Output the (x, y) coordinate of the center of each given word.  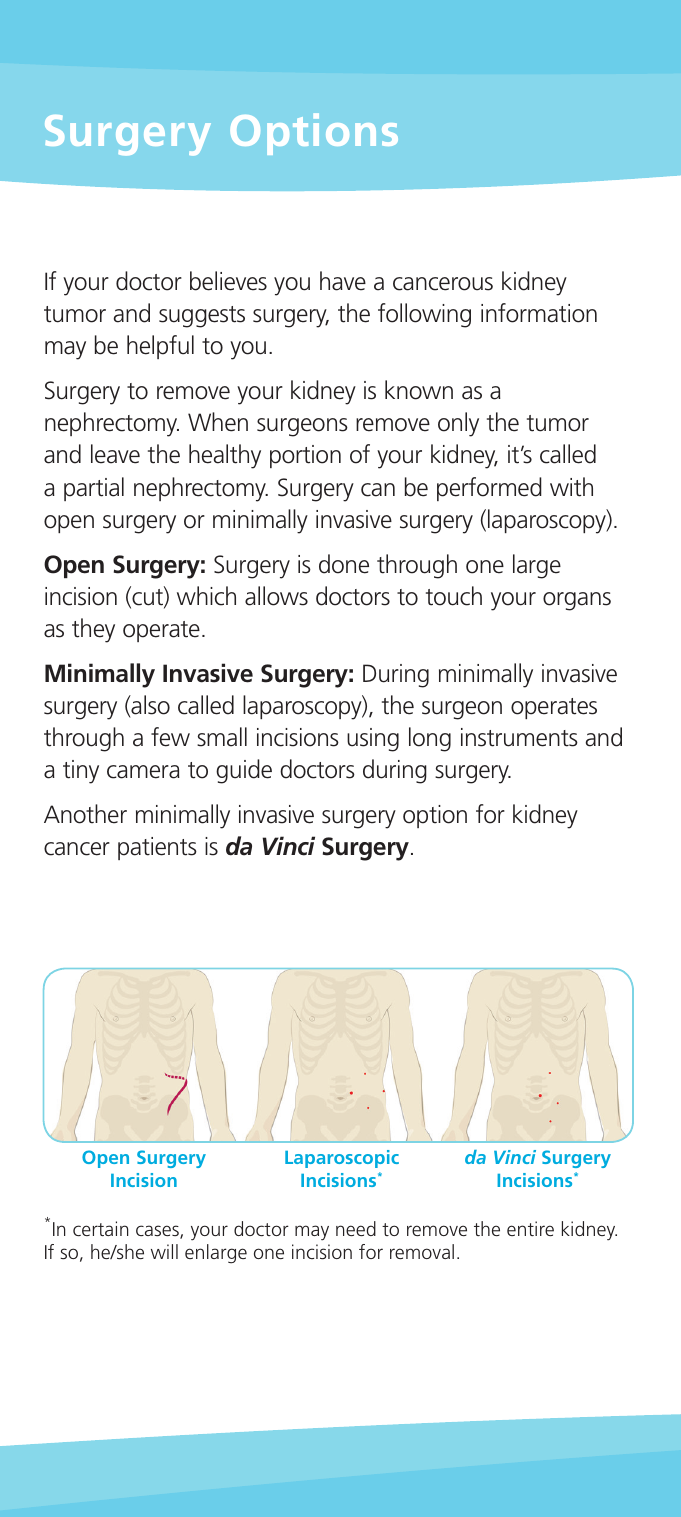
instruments (519, 737)
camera (143, 772)
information (539, 313)
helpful (160, 347)
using (373, 740)
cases (158, 1232)
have (343, 281)
